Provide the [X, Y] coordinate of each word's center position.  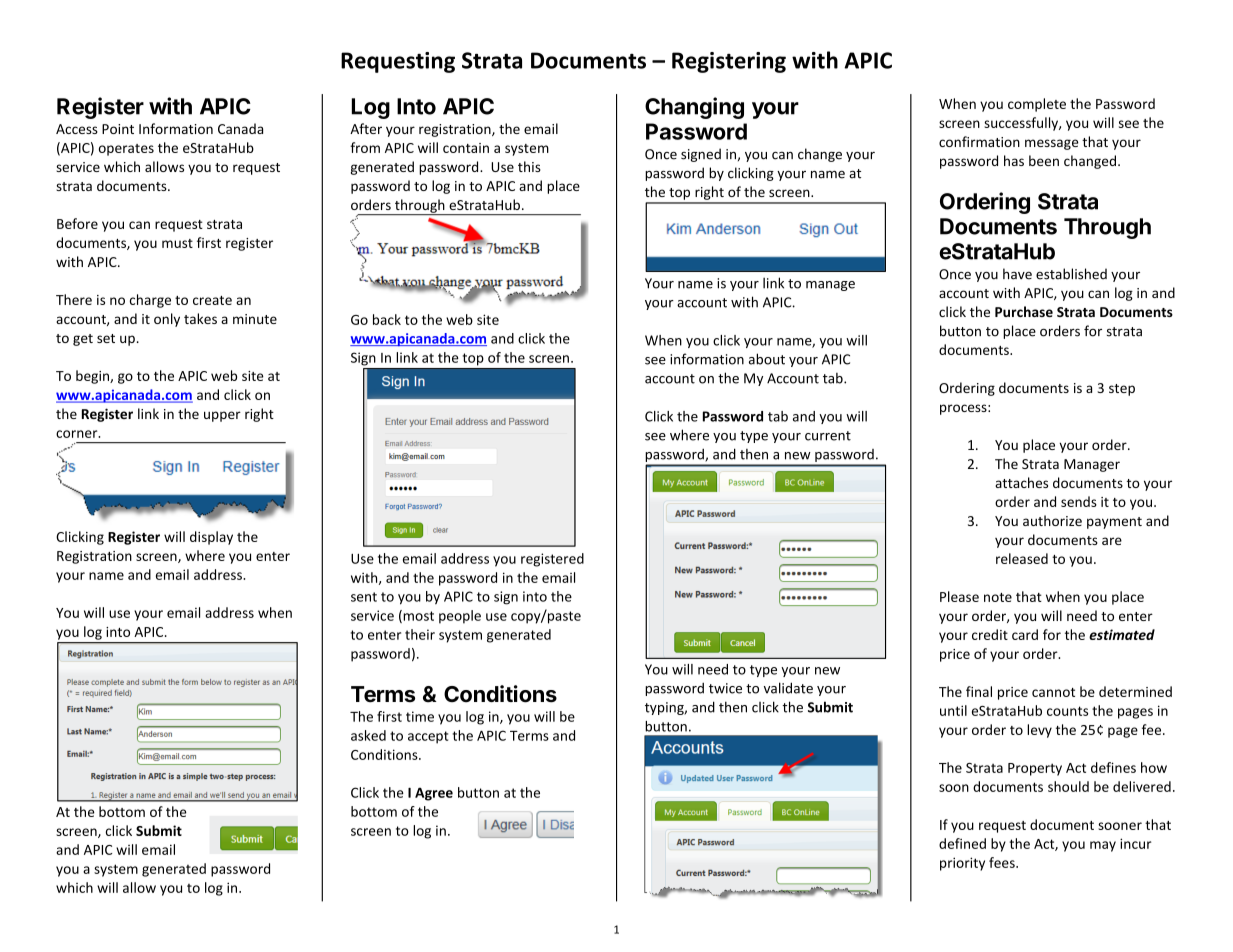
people [460, 617]
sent [364, 597]
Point [118, 129]
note [998, 597]
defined [962, 843]
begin [93, 377]
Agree [434, 794]
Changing [694, 108]
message [1052, 144]
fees [1003, 862]
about [767, 359]
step [1122, 390]
